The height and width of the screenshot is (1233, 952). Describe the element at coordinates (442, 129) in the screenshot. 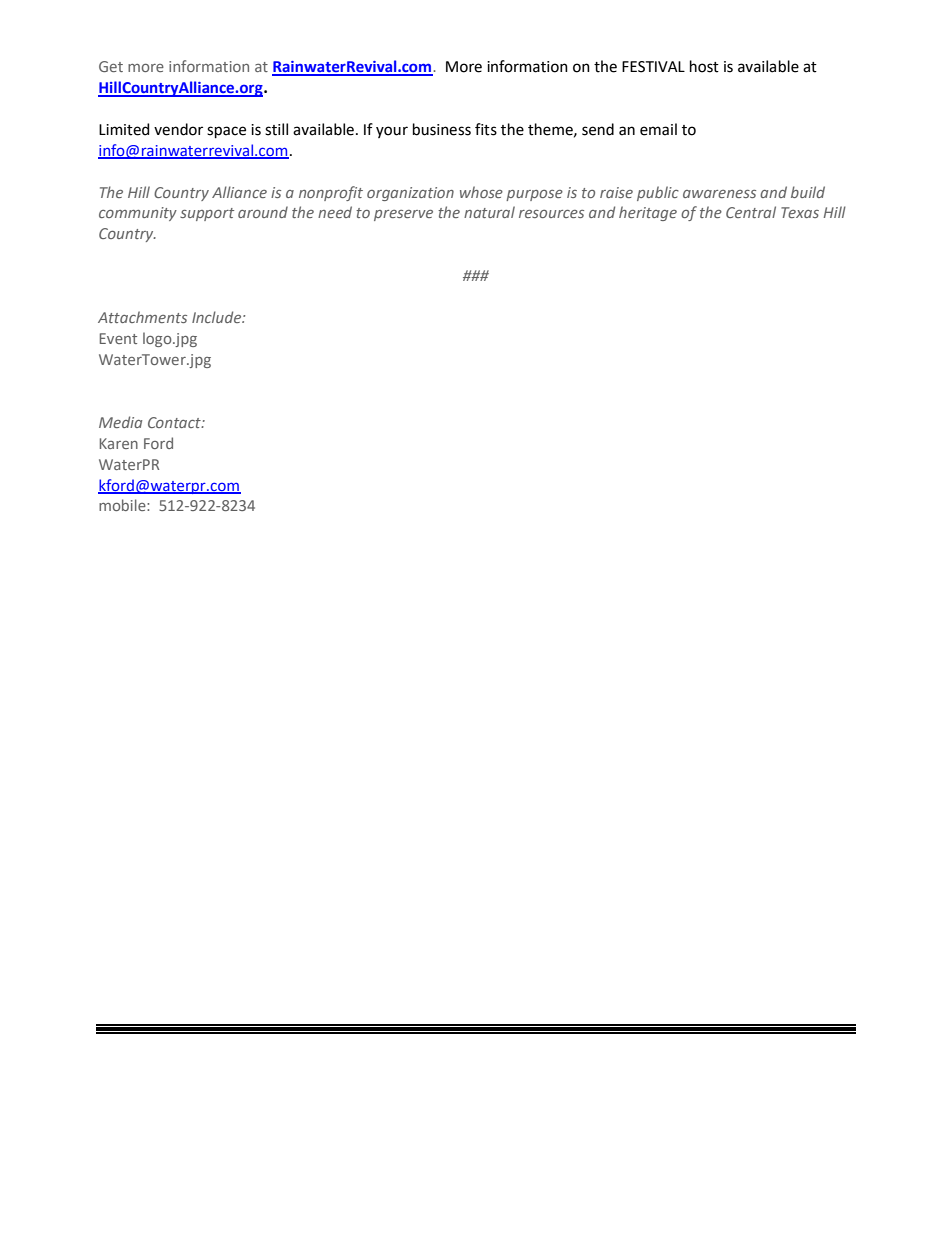

I see `business` at that location.
